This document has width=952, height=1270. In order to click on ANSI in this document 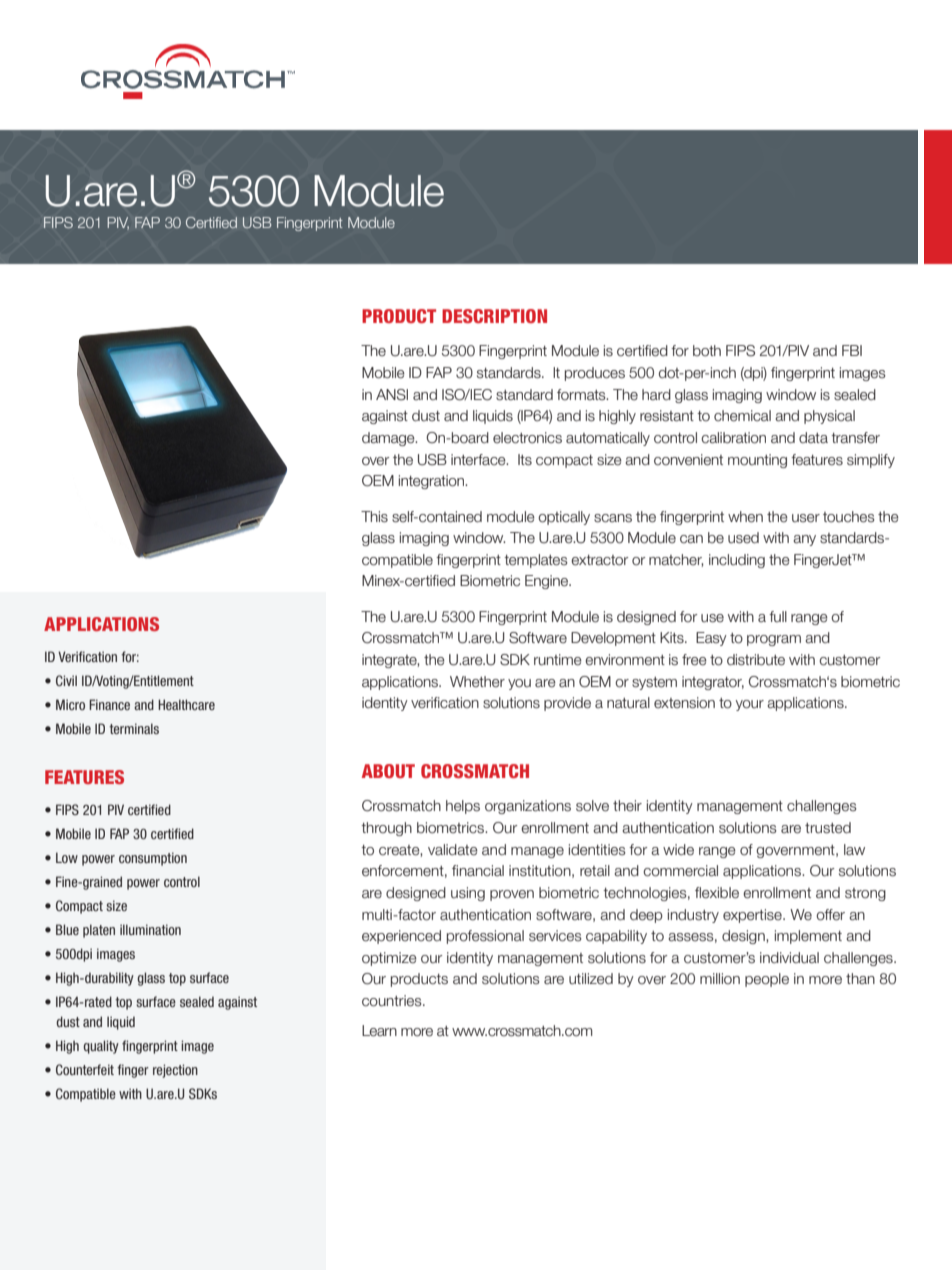, I will do `click(392, 395)`.
